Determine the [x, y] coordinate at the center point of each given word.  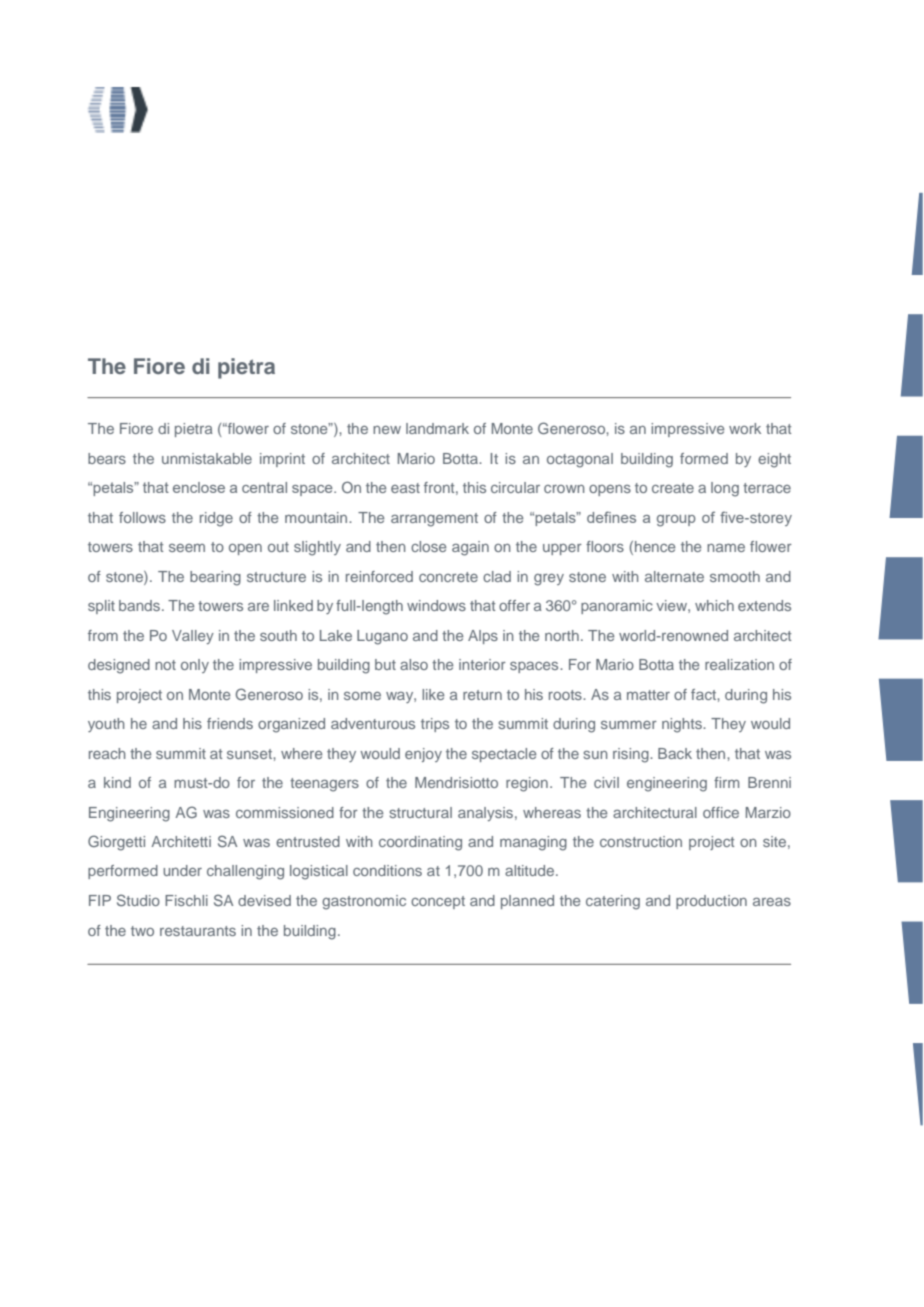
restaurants [198, 931]
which [714, 605]
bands [141, 605]
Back [675, 753]
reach [107, 753]
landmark [437, 428]
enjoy [423, 755]
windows [436, 605]
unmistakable [207, 458]
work [745, 428]
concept [438, 902]
